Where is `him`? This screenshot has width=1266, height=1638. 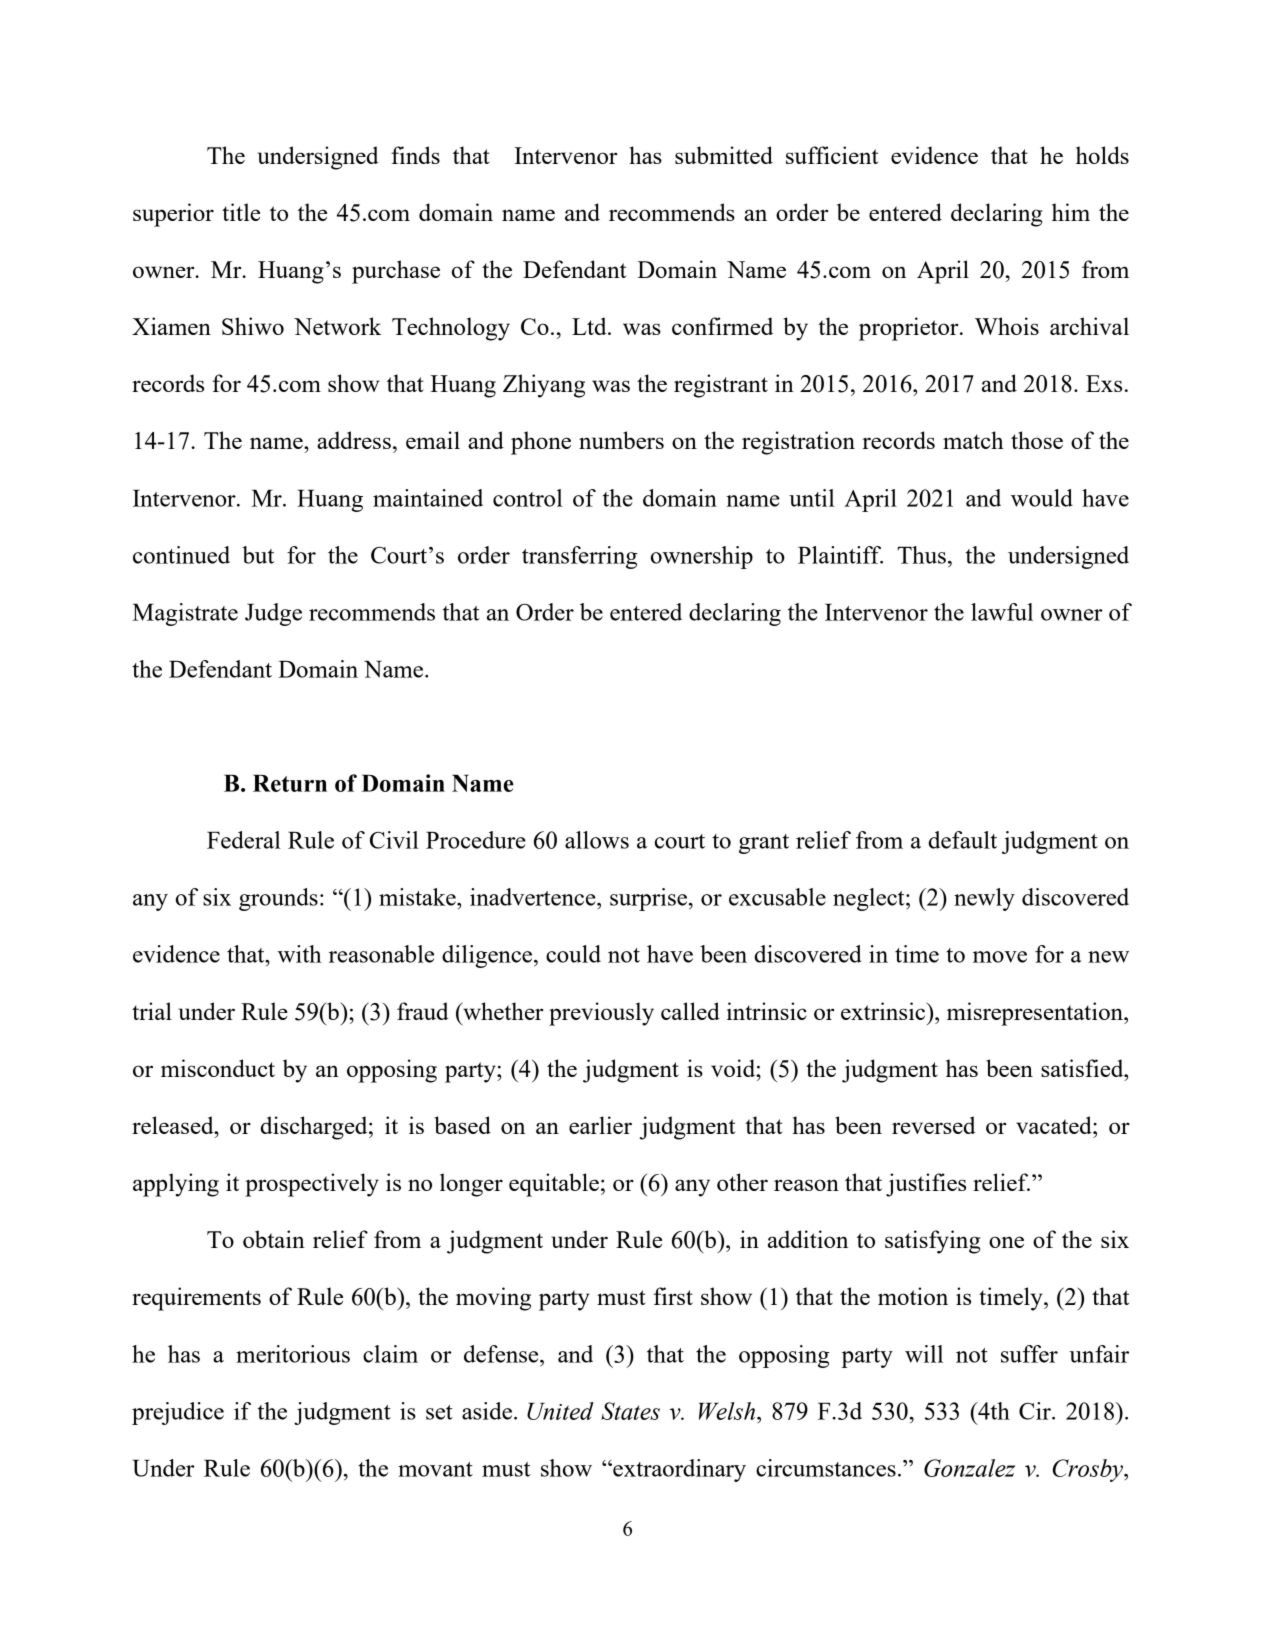
him is located at coordinates (1071, 212).
